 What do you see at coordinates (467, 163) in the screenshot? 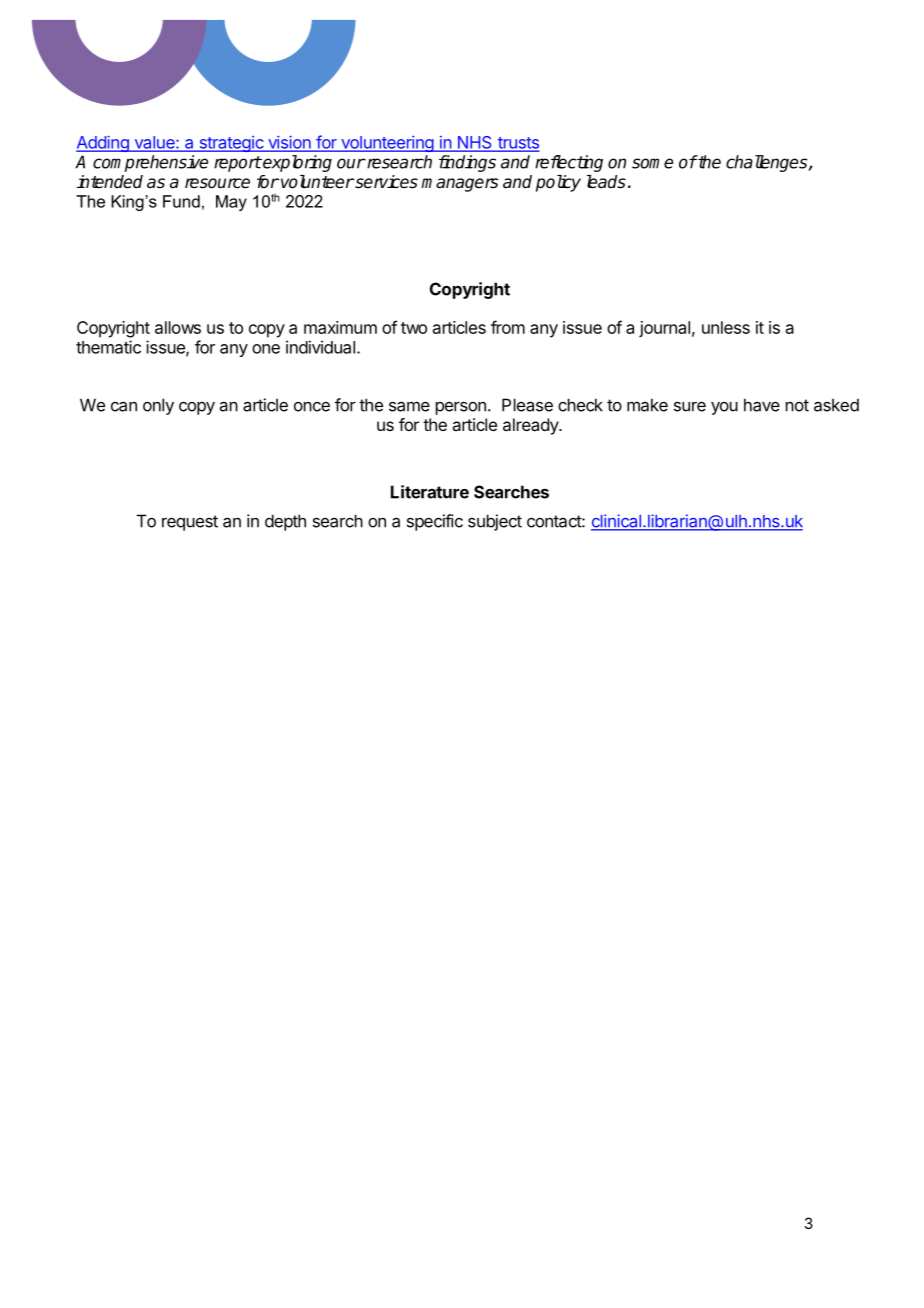
I see `findings` at bounding box center [467, 163].
